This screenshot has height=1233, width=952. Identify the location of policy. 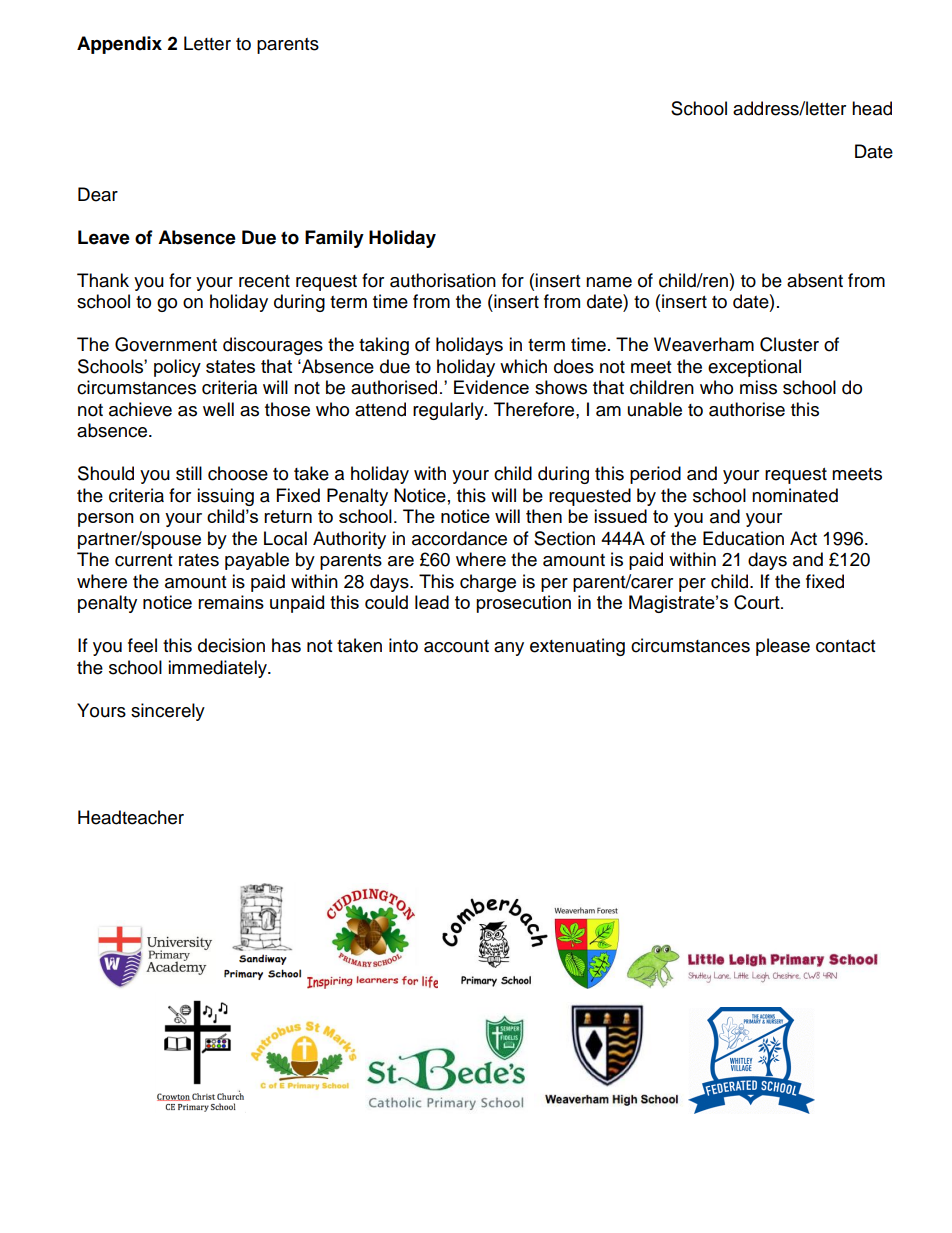
(177, 368).
